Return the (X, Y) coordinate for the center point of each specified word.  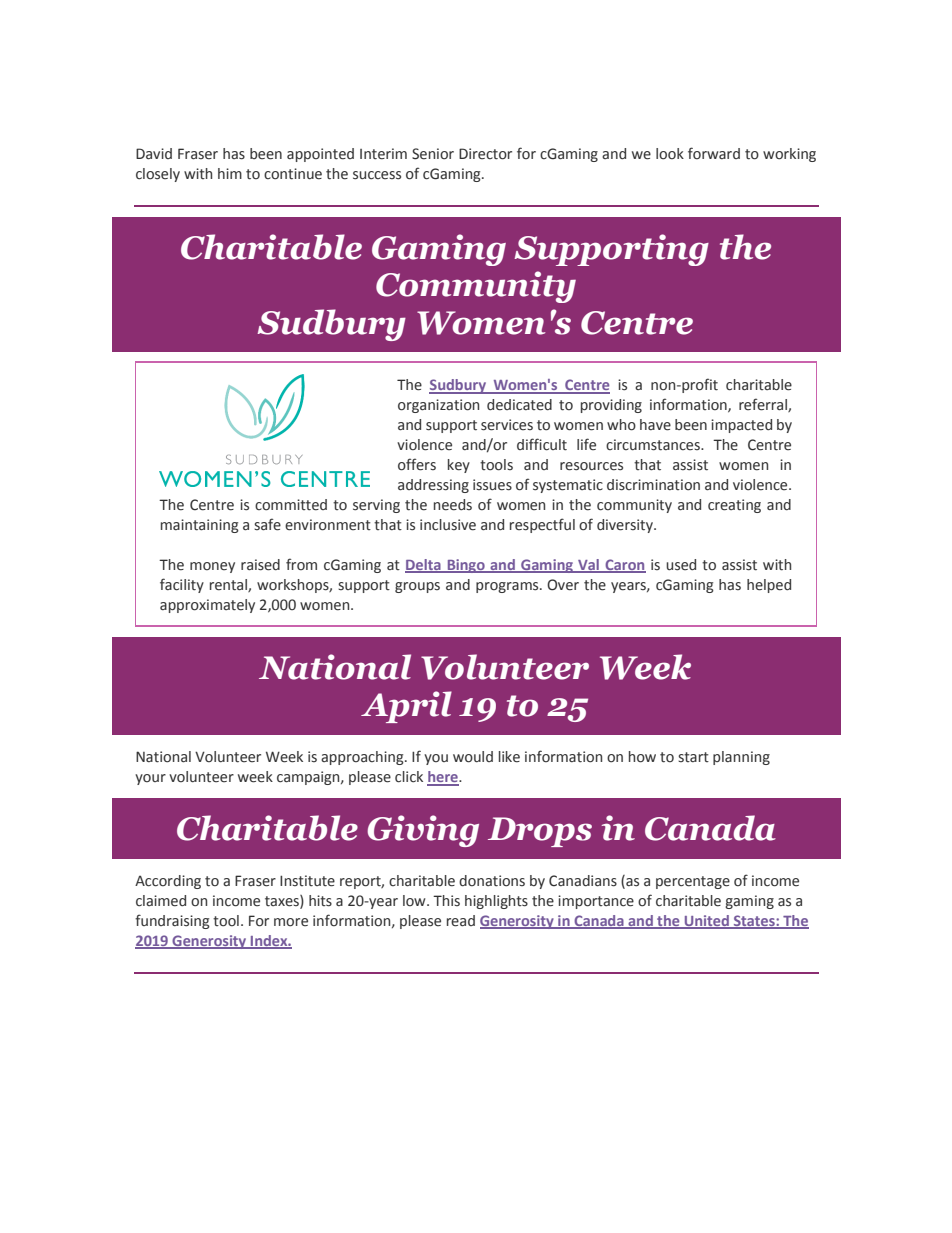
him (230, 173)
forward (714, 153)
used (681, 565)
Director (485, 154)
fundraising (172, 921)
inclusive (448, 525)
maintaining (200, 526)
